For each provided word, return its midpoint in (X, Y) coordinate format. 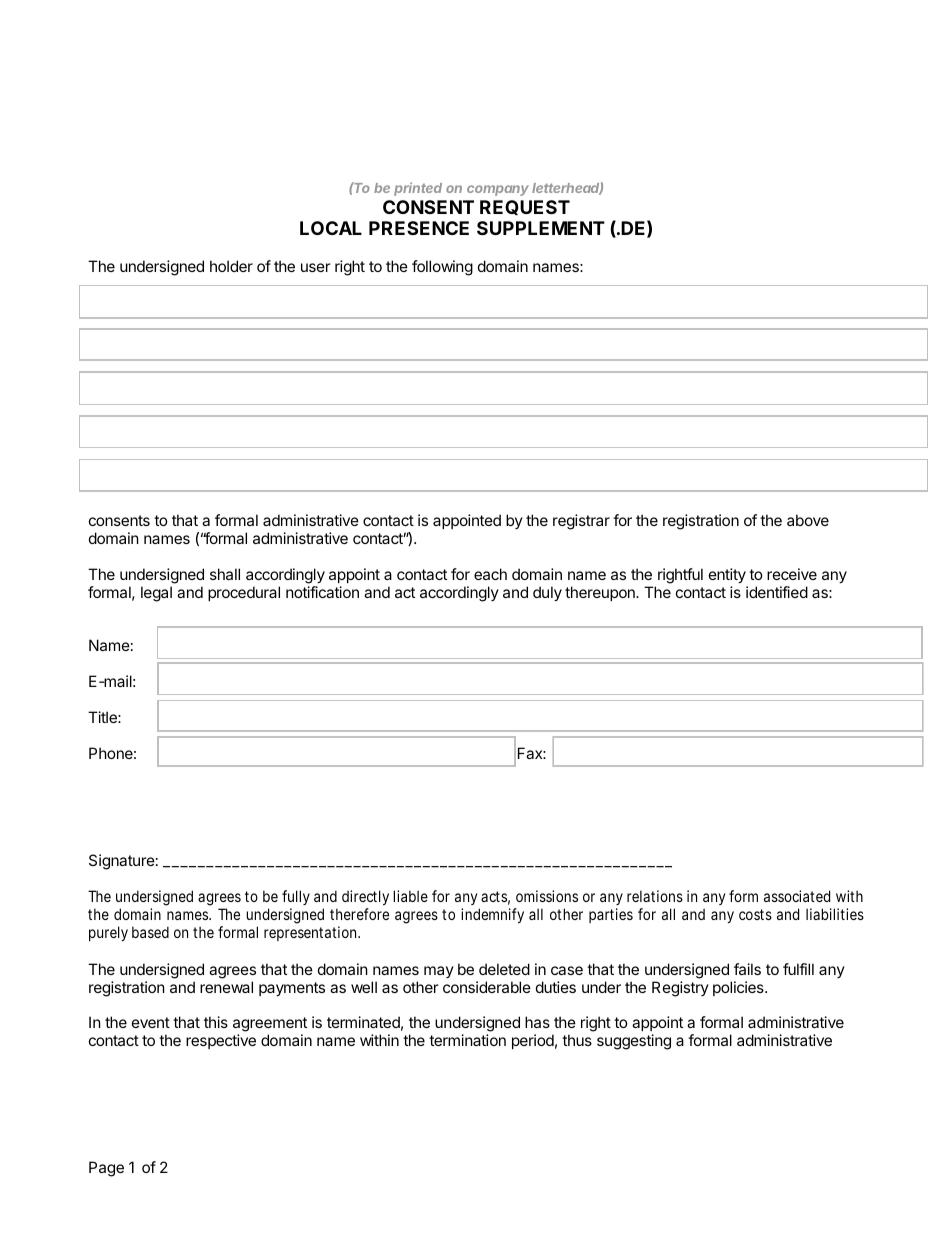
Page (106, 1169)
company (498, 190)
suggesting (634, 1042)
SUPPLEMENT (541, 228)
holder (231, 266)
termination (467, 1040)
